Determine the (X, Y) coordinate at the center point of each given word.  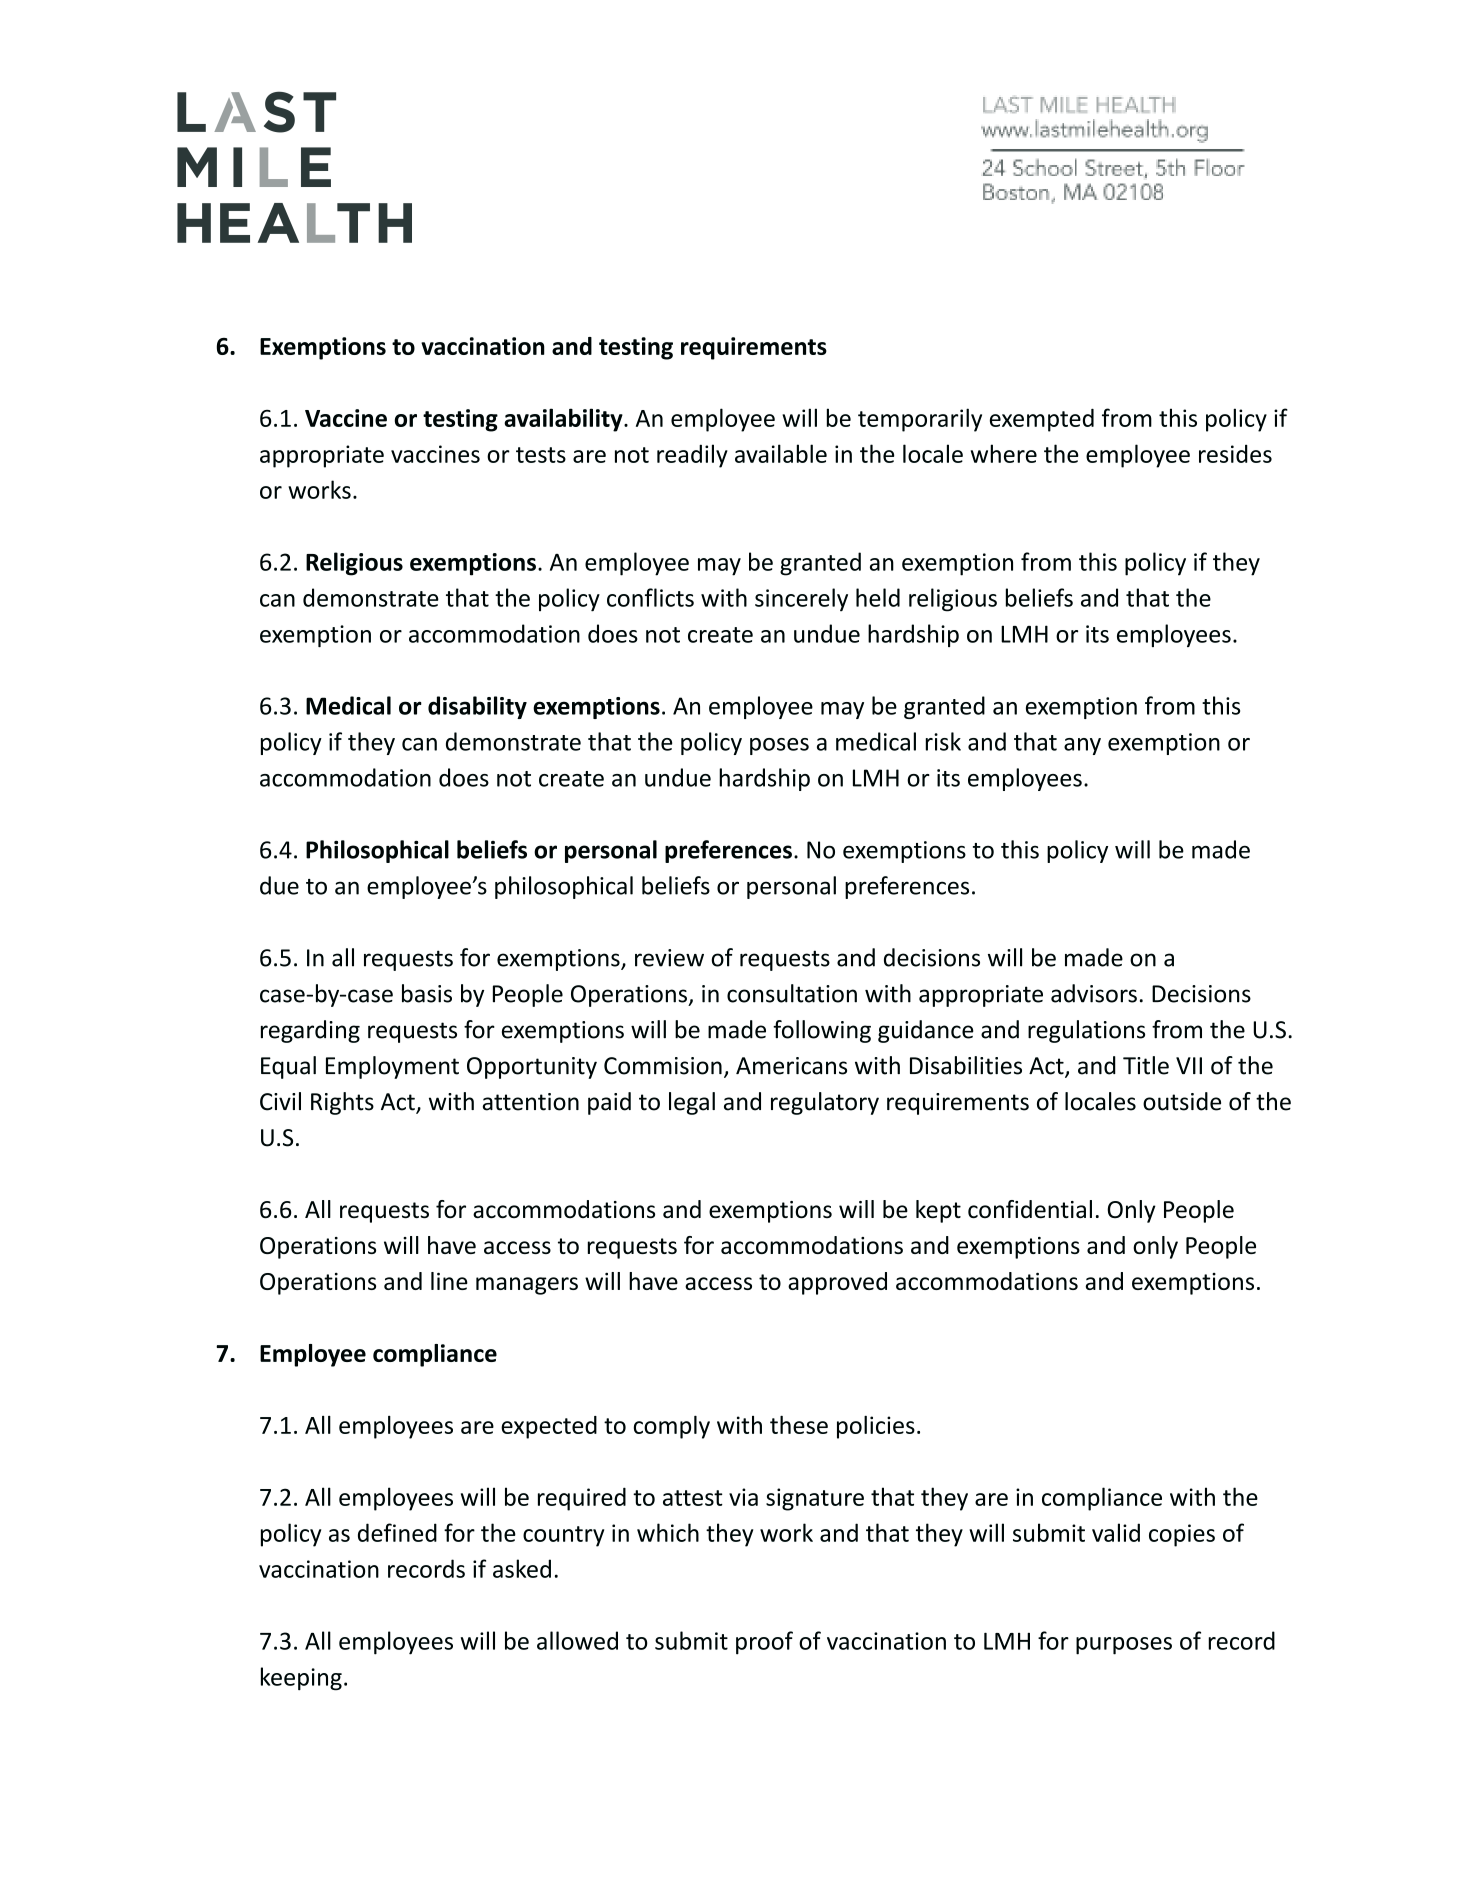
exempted (1042, 420)
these (799, 1425)
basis (427, 993)
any (1082, 746)
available (781, 453)
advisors (1094, 993)
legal (692, 1103)
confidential (1030, 1209)
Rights (342, 1103)
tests (541, 455)
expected (549, 1427)
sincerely (801, 599)
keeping (301, 1679)
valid (1116, 1532)
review (669, 958)
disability (477, 707)
